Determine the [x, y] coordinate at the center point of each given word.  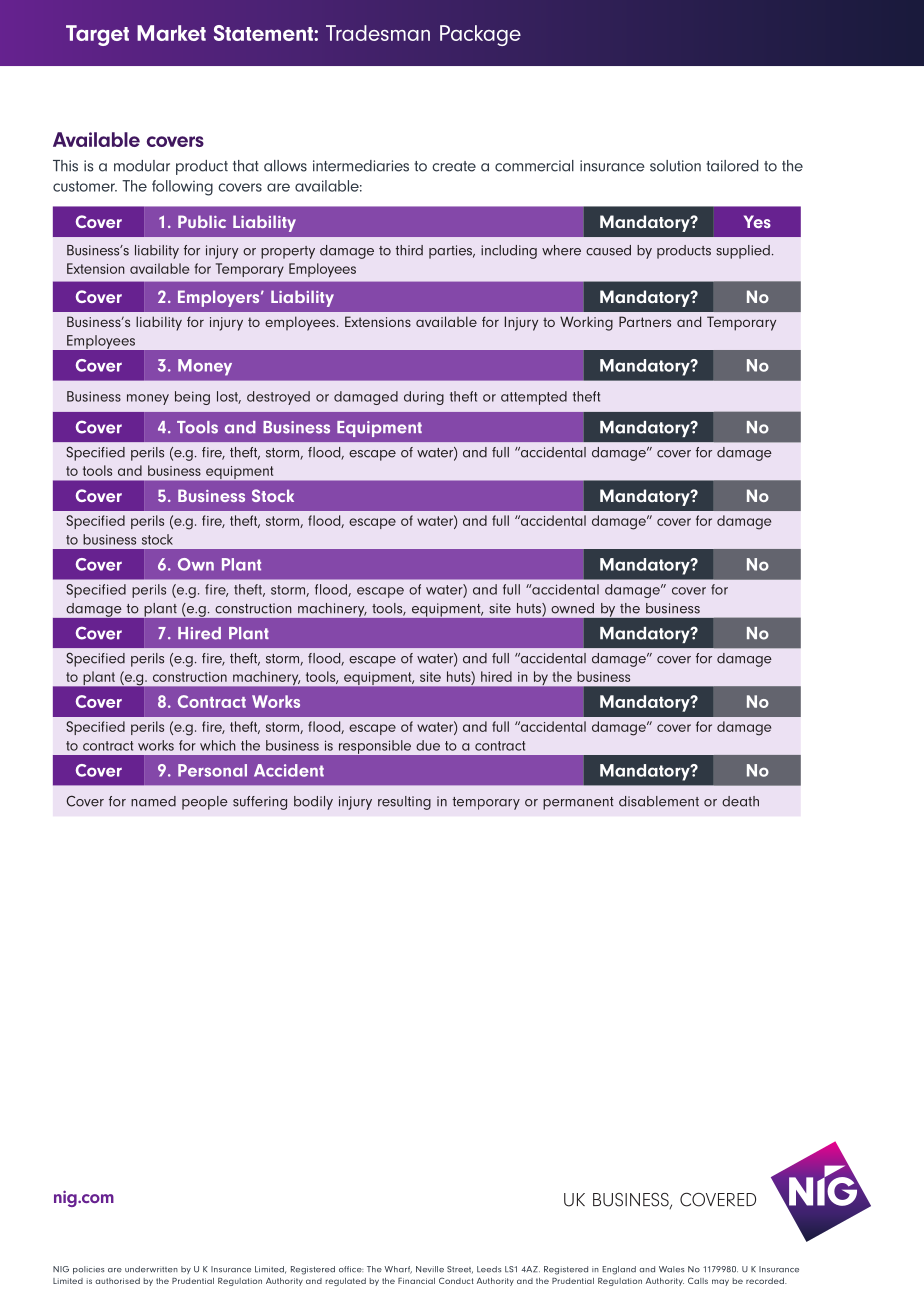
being [192, 398]
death [740, 801]
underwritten [151, 1269]
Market [171, 33]
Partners [645, 321]
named [153, 801]
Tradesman [378, 33]
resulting [404, 803]
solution [675, 166]
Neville [430, 1269]
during [424, 398]
